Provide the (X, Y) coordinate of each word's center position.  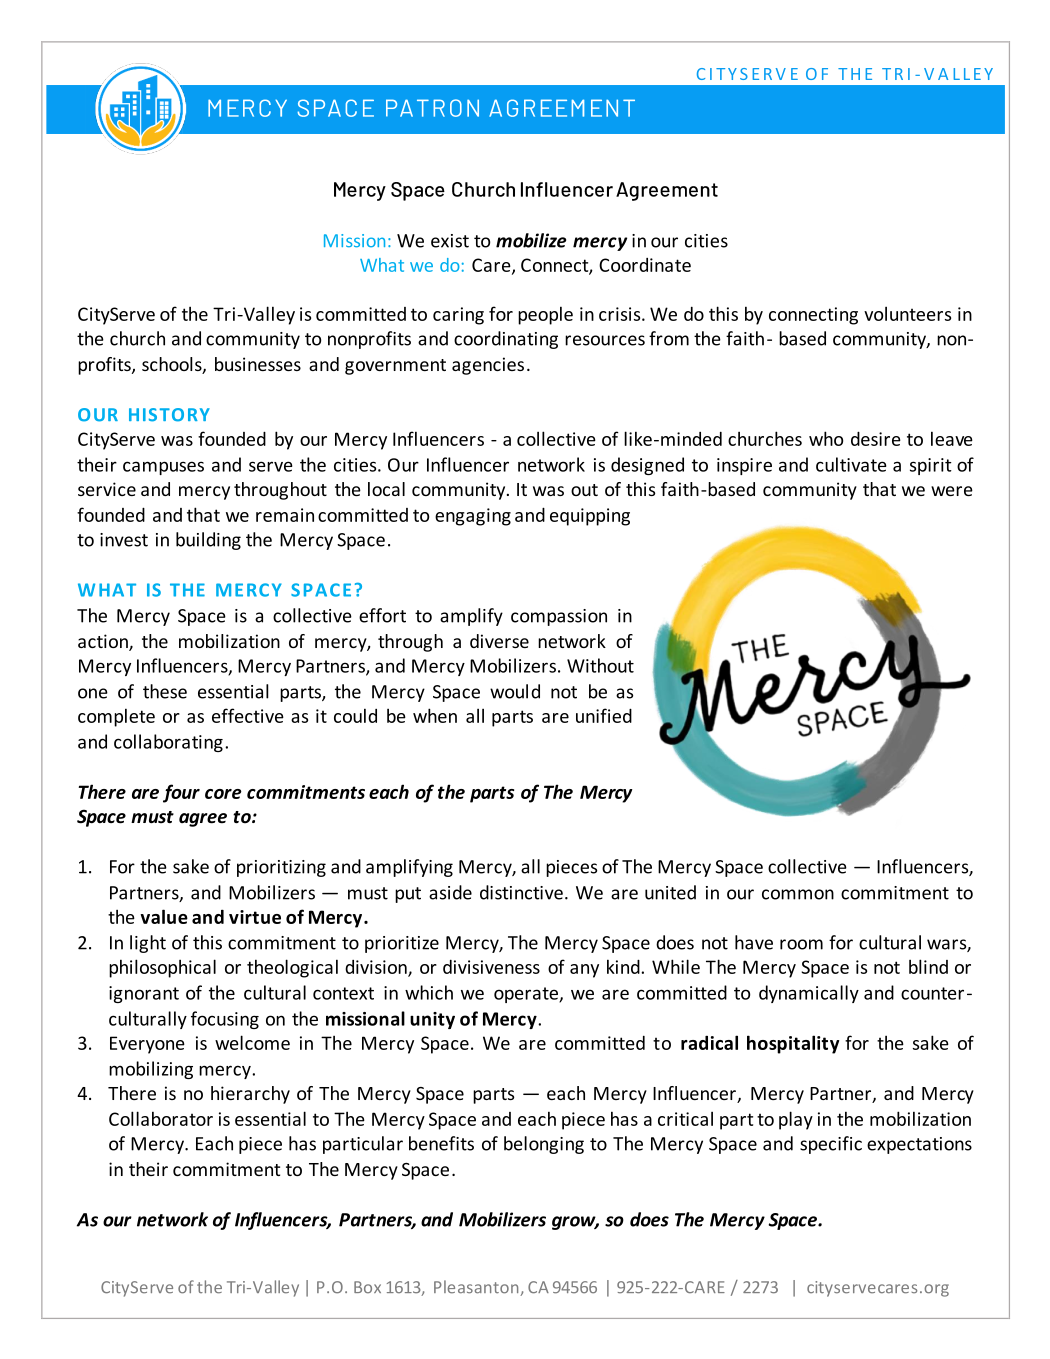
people (545, 315)
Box (367, 1287)
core (223, 794)
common (798, 894)
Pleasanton (477, 1288)
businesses (258, 364)
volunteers (907, 313)
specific (831, 1145)
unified (604, 715)
